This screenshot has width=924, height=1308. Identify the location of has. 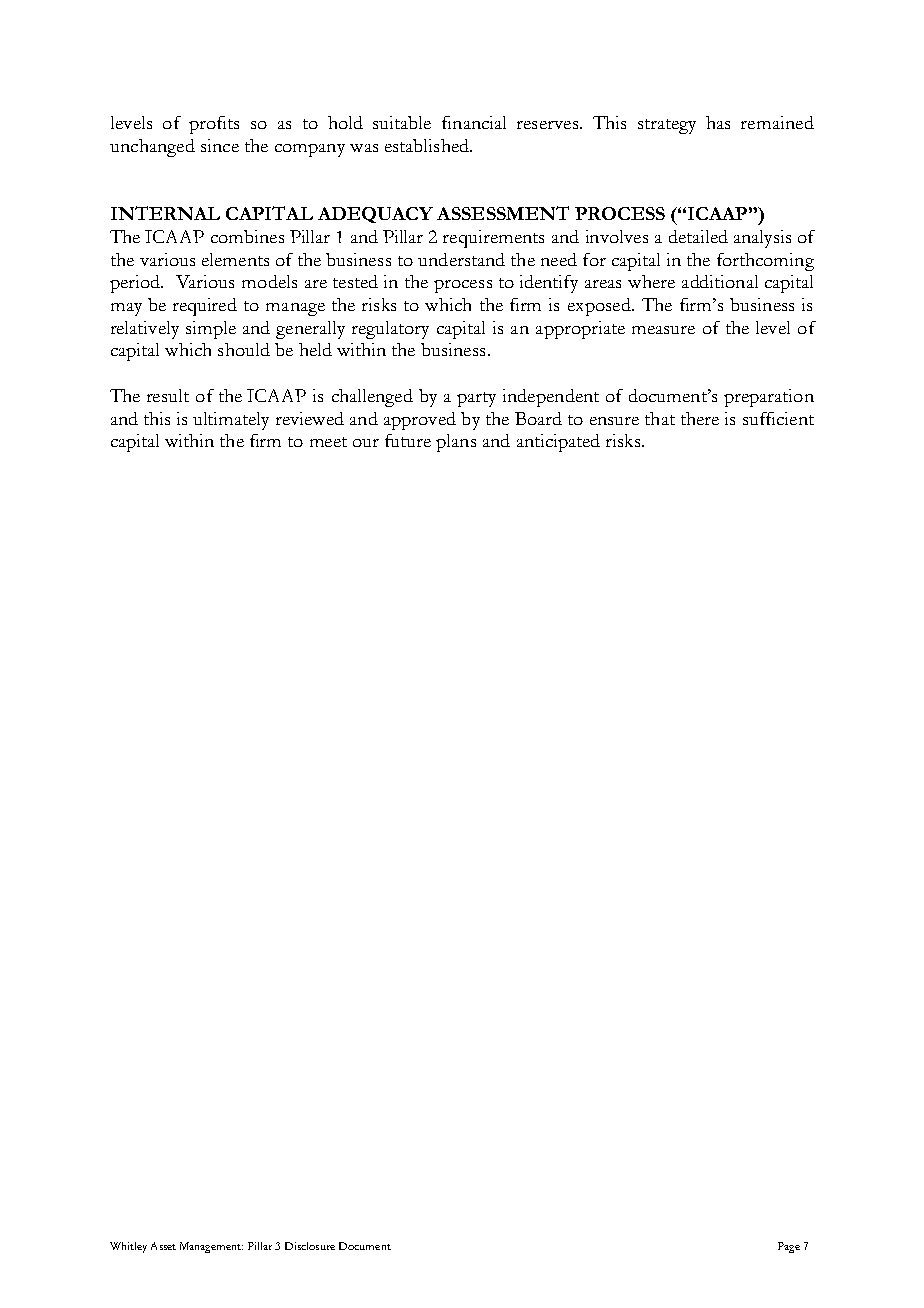
(718, 122).
